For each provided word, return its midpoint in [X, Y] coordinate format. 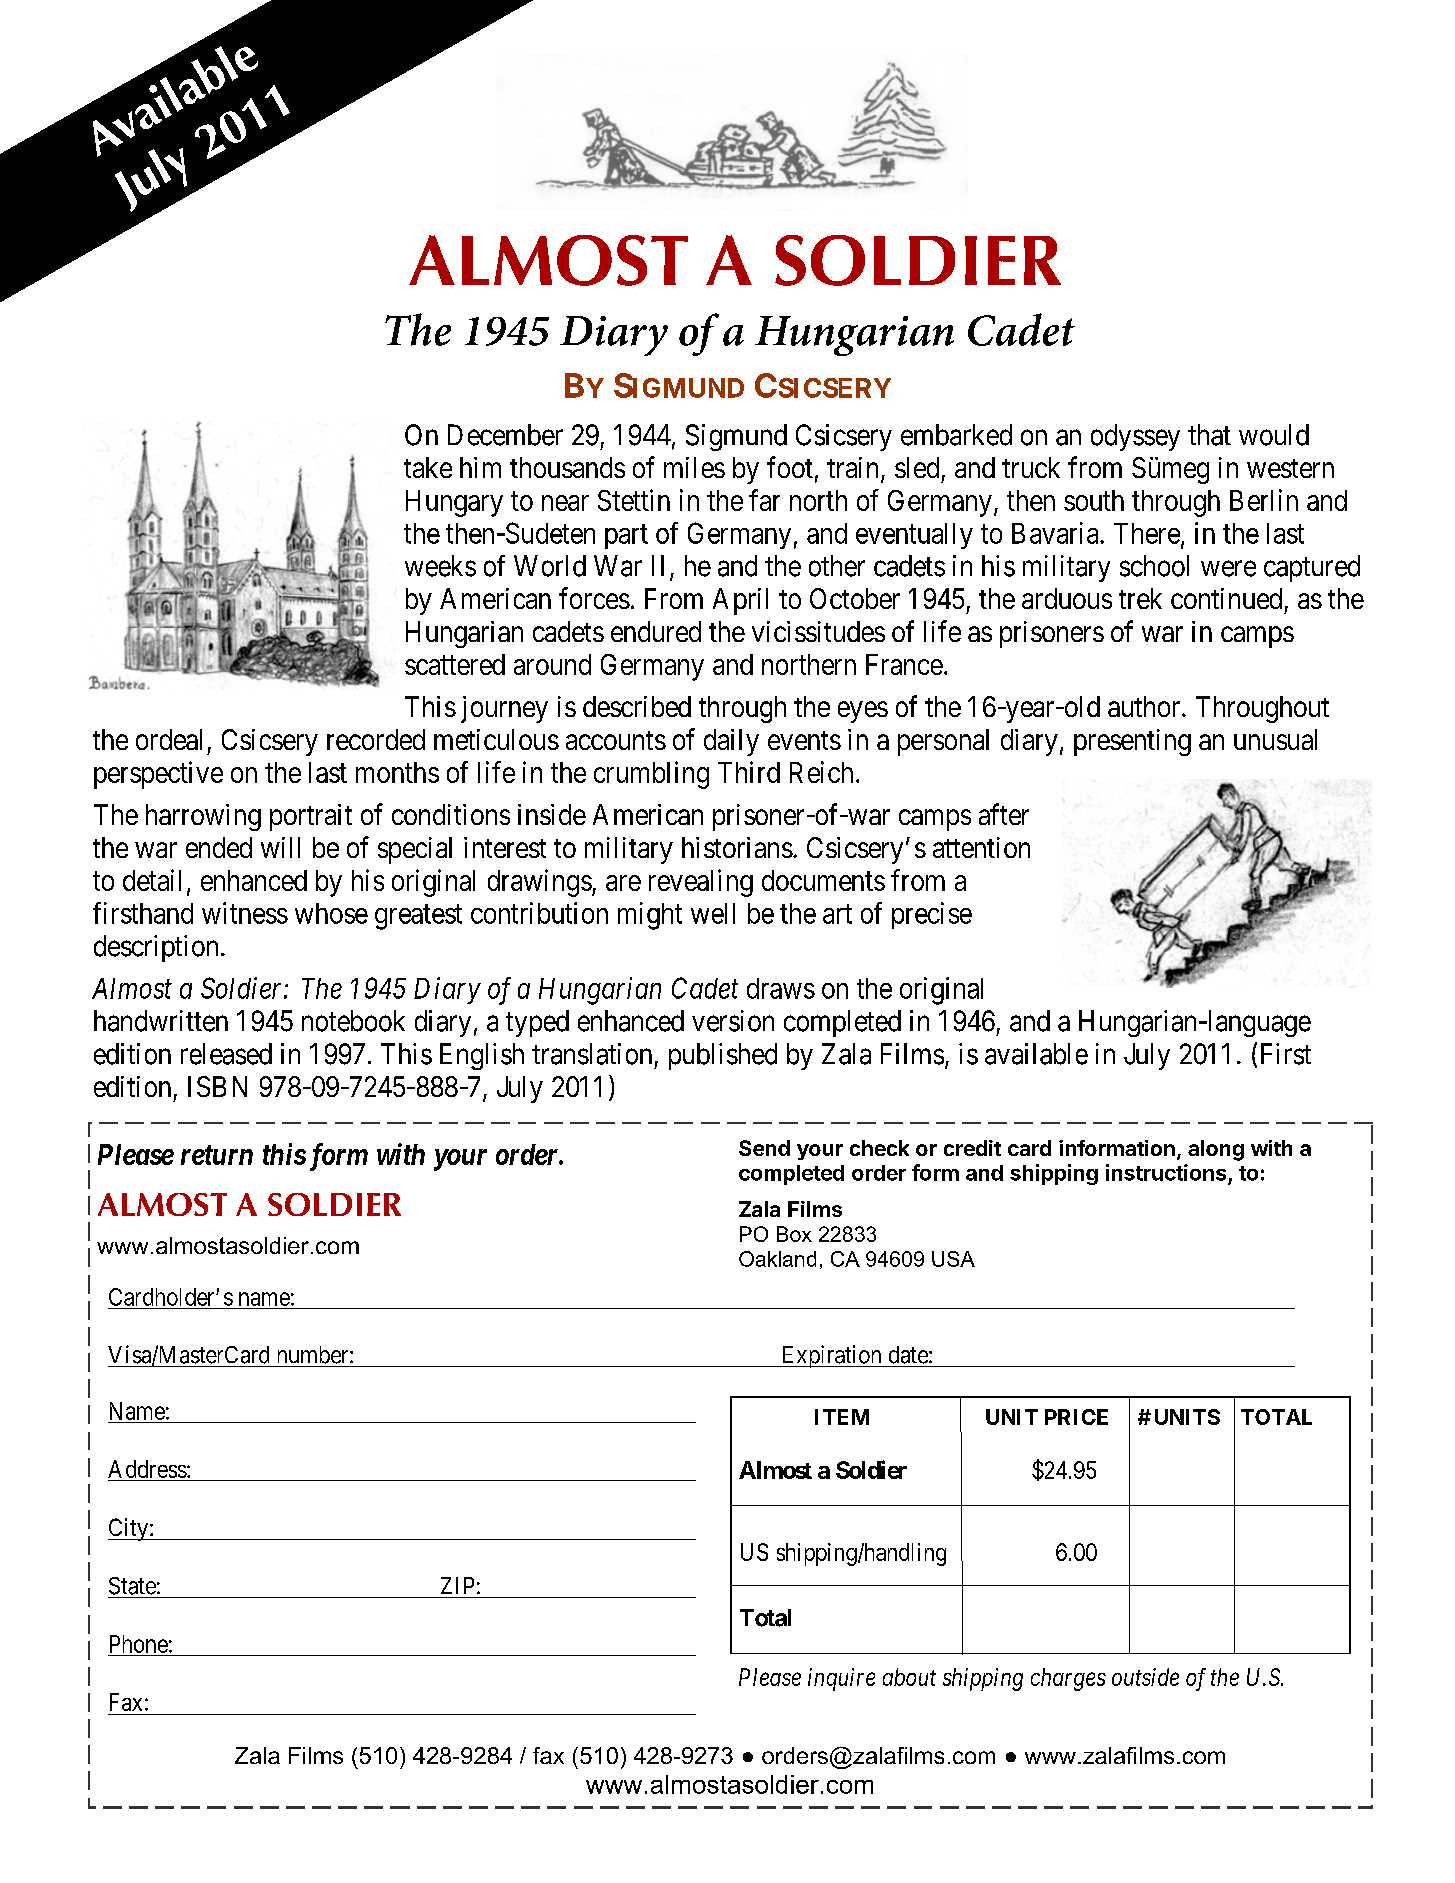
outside [1145, 1677]
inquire [841, 1679]
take [428, 467]
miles [694, 467]
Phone [139, 1644]
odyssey [1135, 437]
